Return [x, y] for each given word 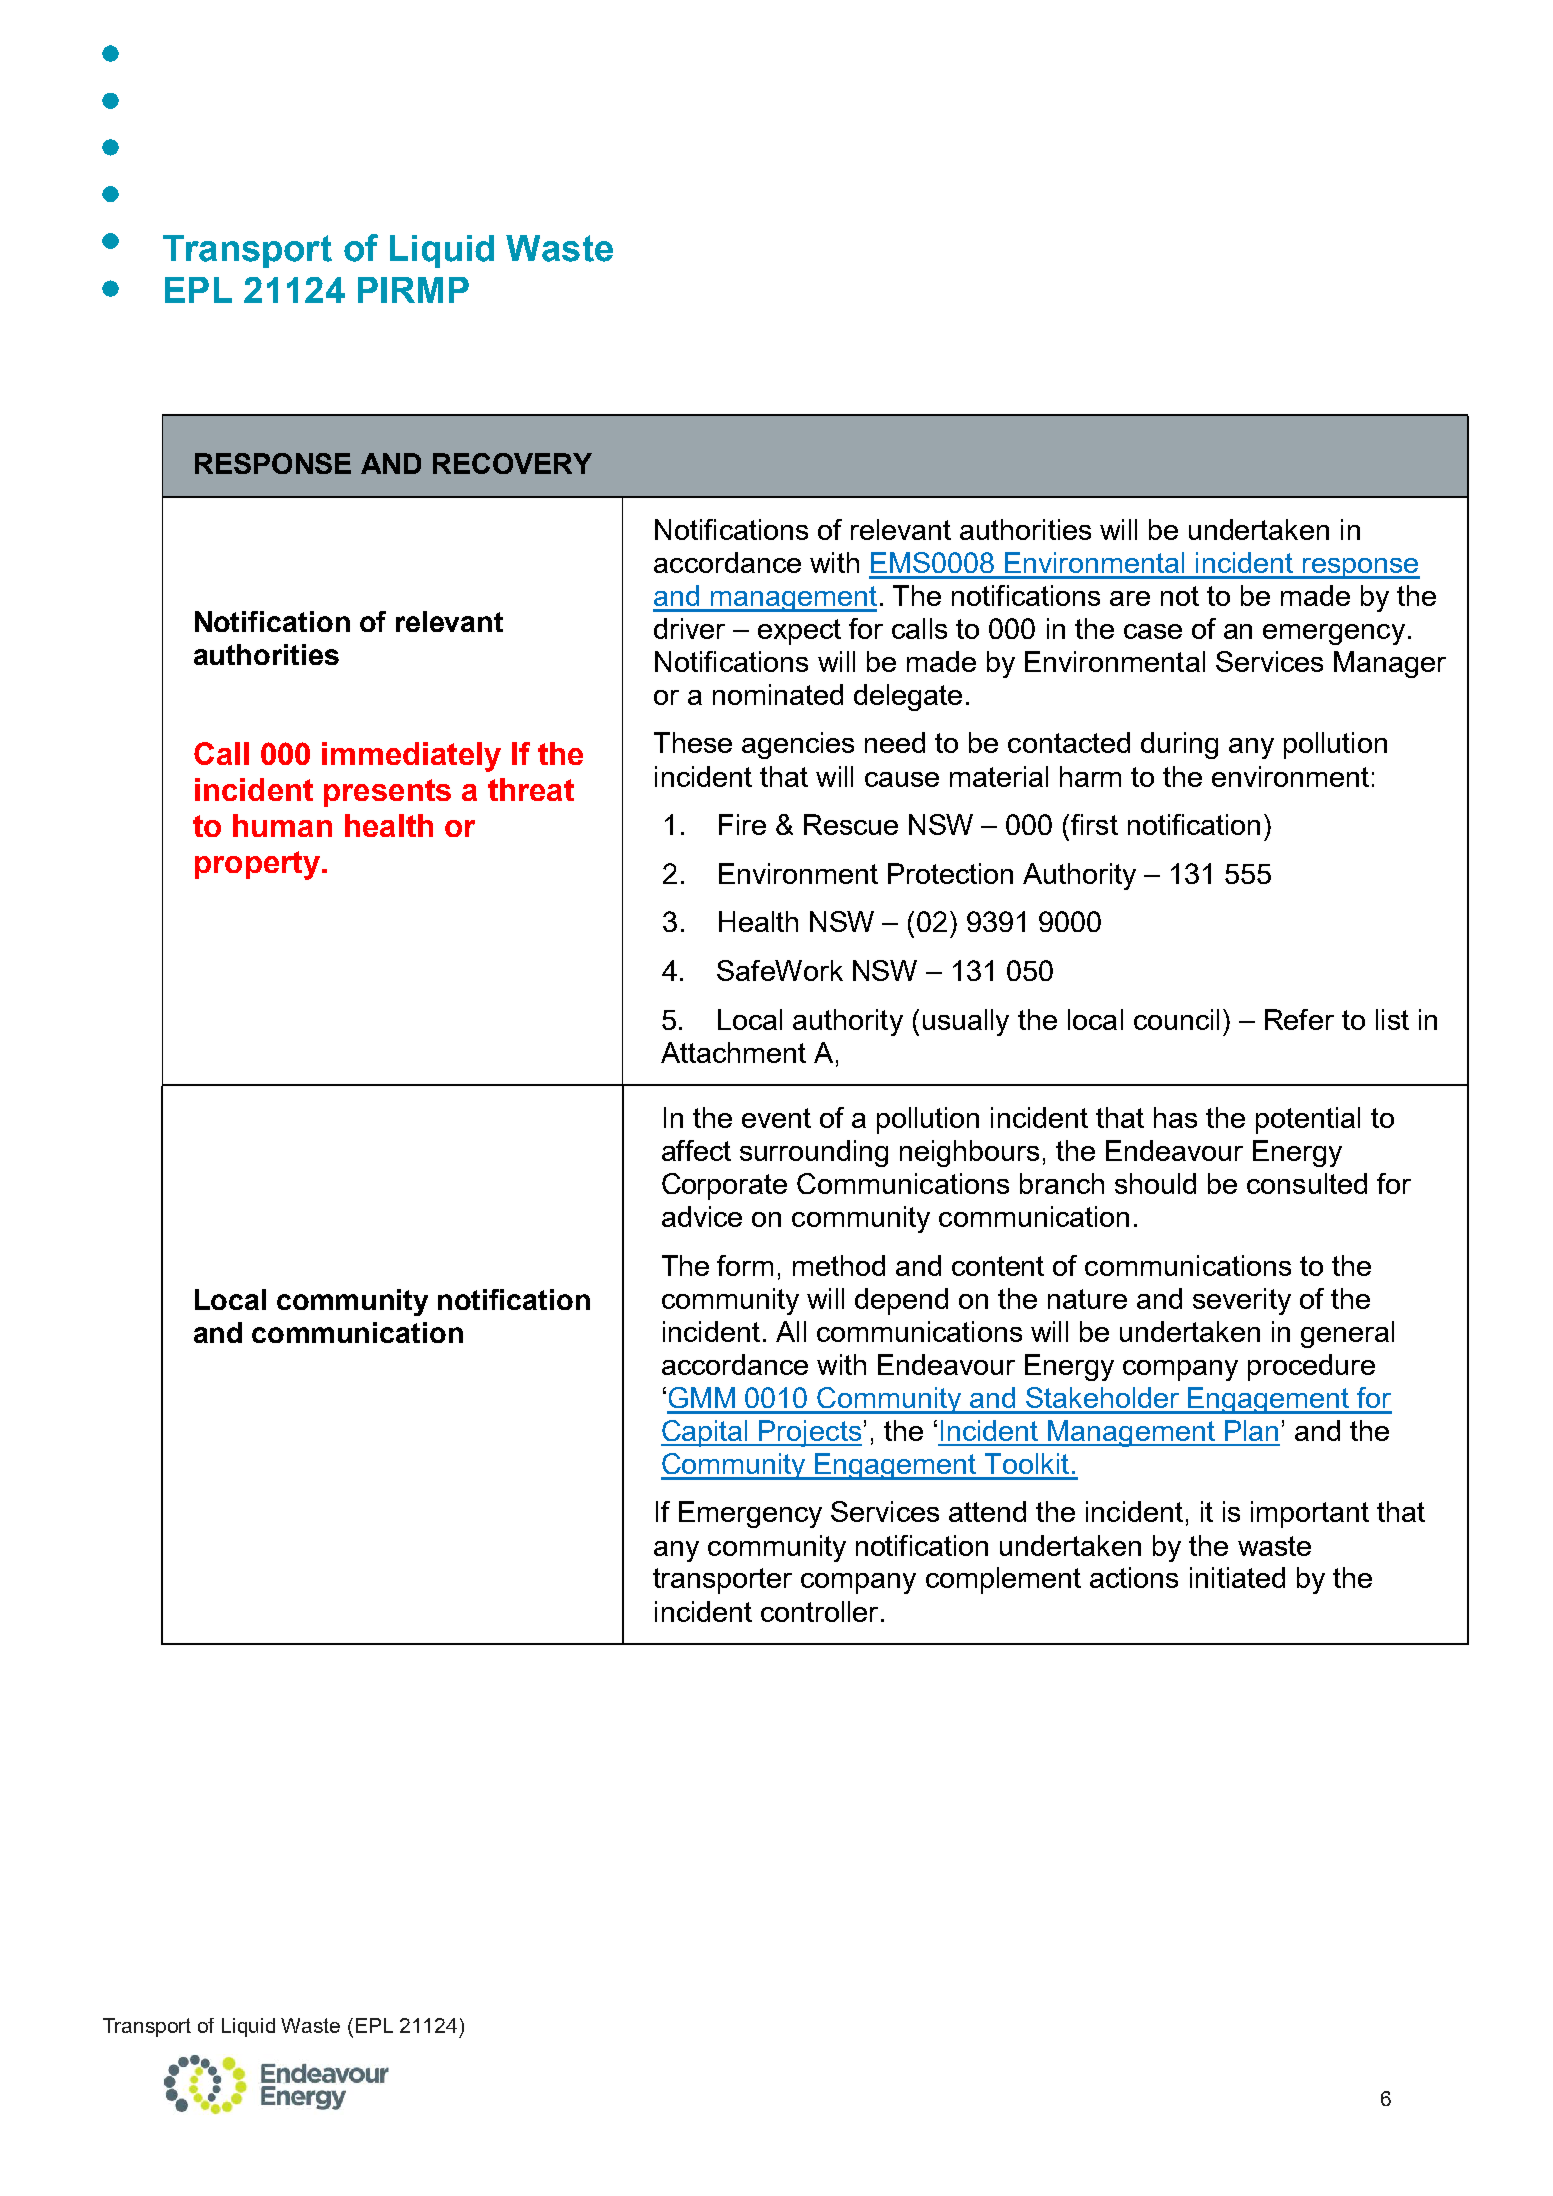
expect [799, 632]
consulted [1307, 1183]
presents [387, 793]
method [839, 1265]
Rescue [851, 824]
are [1130, 598]
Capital [706, 1433]
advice [702, 1216]
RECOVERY [512, 463]
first [1094, 824]
